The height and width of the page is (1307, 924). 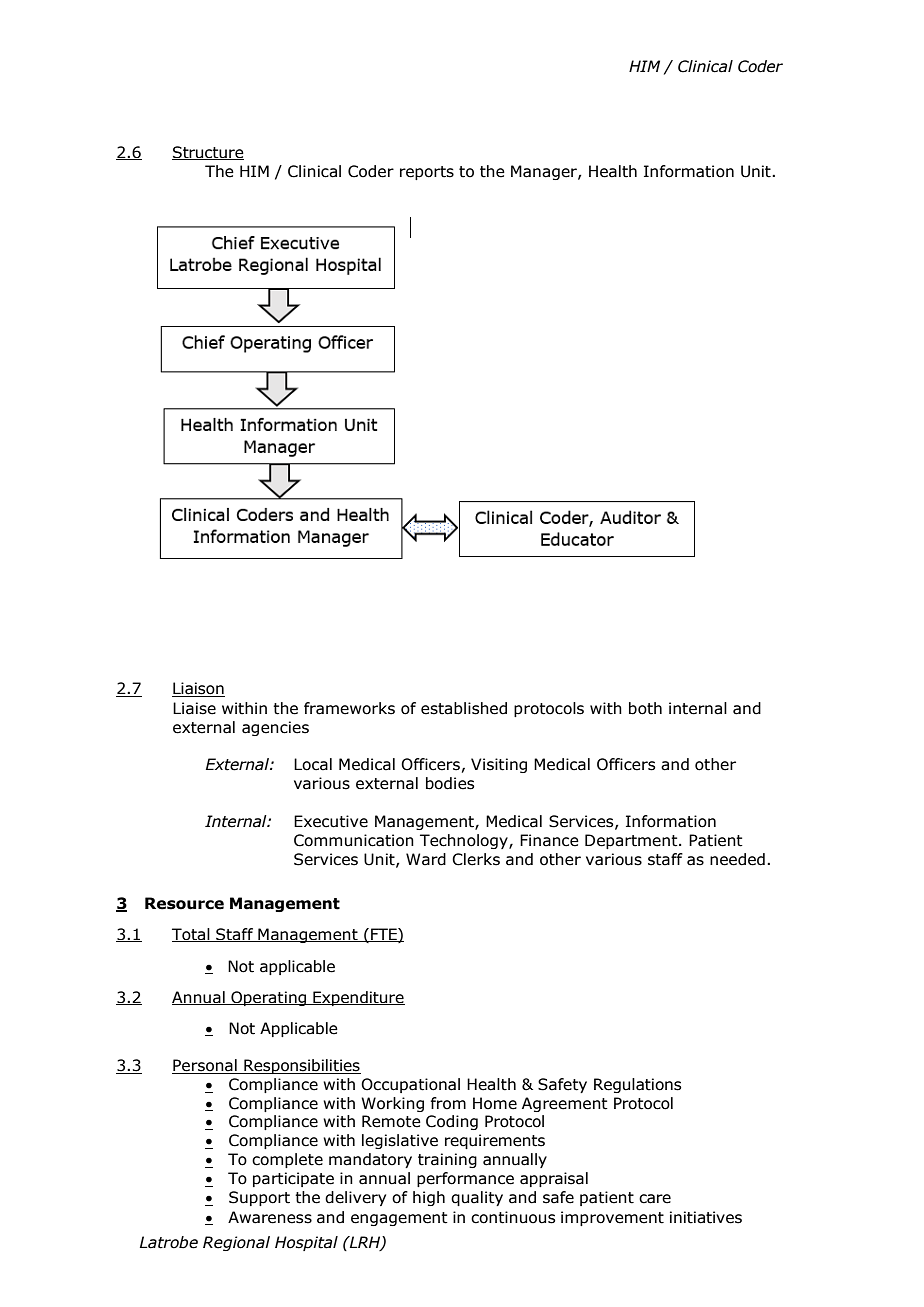 What do you see at coordinates (477, 1198) in the page?
I see `quality` at bounding box center [477, 1198].
